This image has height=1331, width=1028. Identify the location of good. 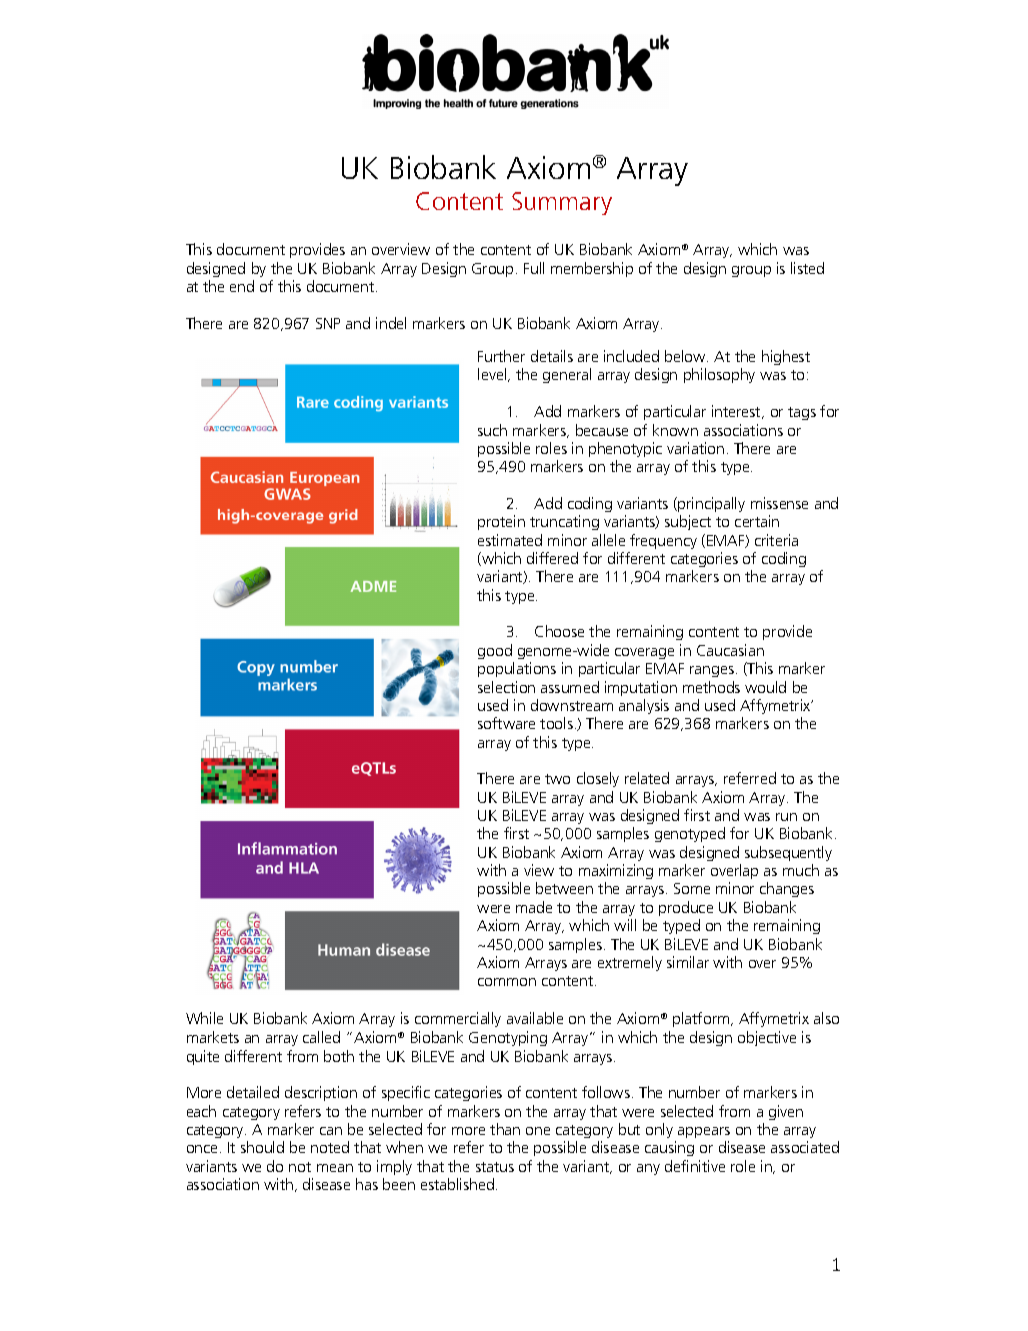
(495, 651).
